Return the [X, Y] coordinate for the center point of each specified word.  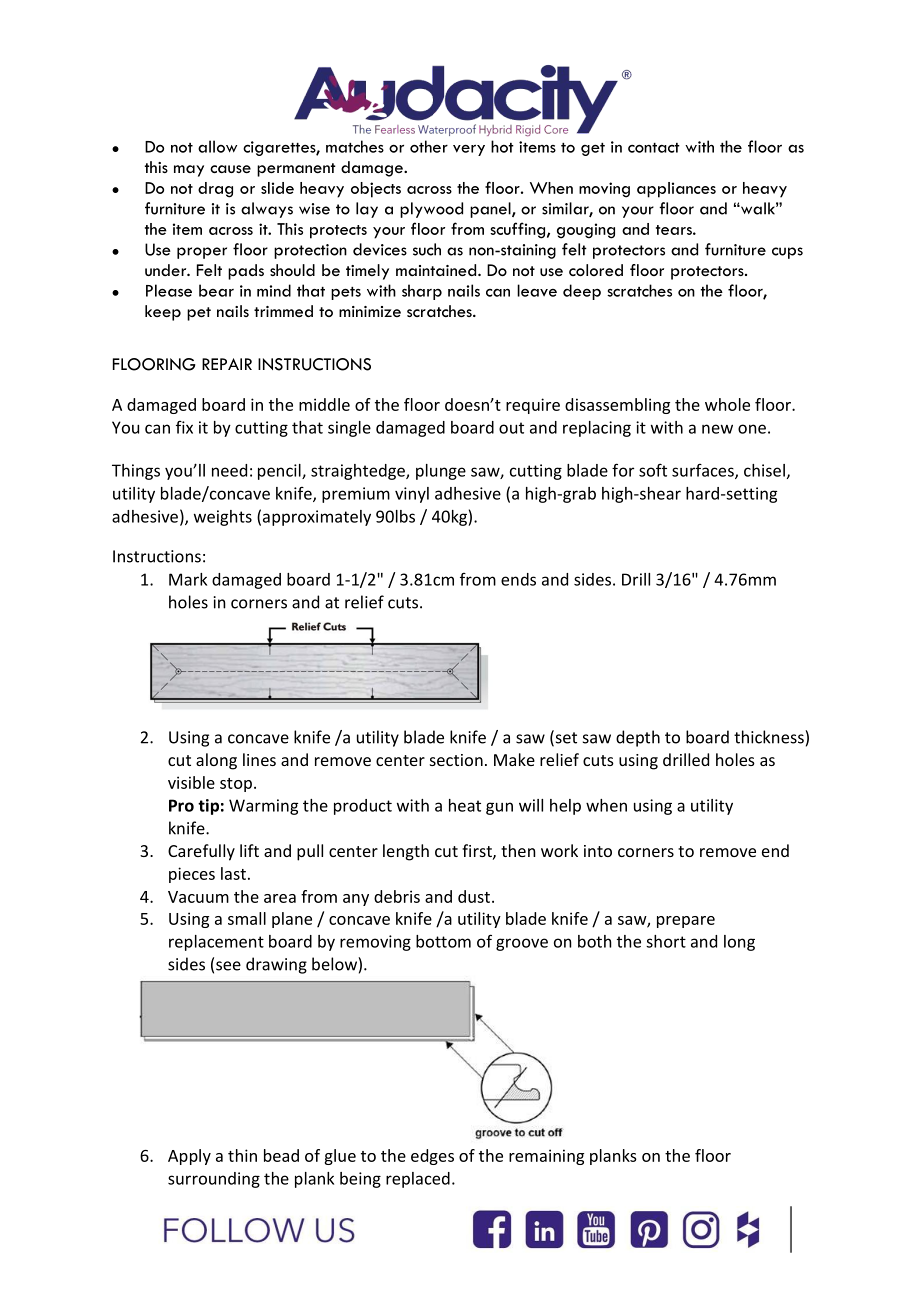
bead [281, 1155]
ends [518, 579]
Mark [188, 579]
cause [230, 169]
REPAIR [227, 364]
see [228, 966]
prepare [686, 922]
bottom [443, 941]
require [533, 406]
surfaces [704, 471]
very [469, 150]
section [456, 760]
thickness [770, 737]
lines [259, 759]
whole [727, 404]
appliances [676, 190]
